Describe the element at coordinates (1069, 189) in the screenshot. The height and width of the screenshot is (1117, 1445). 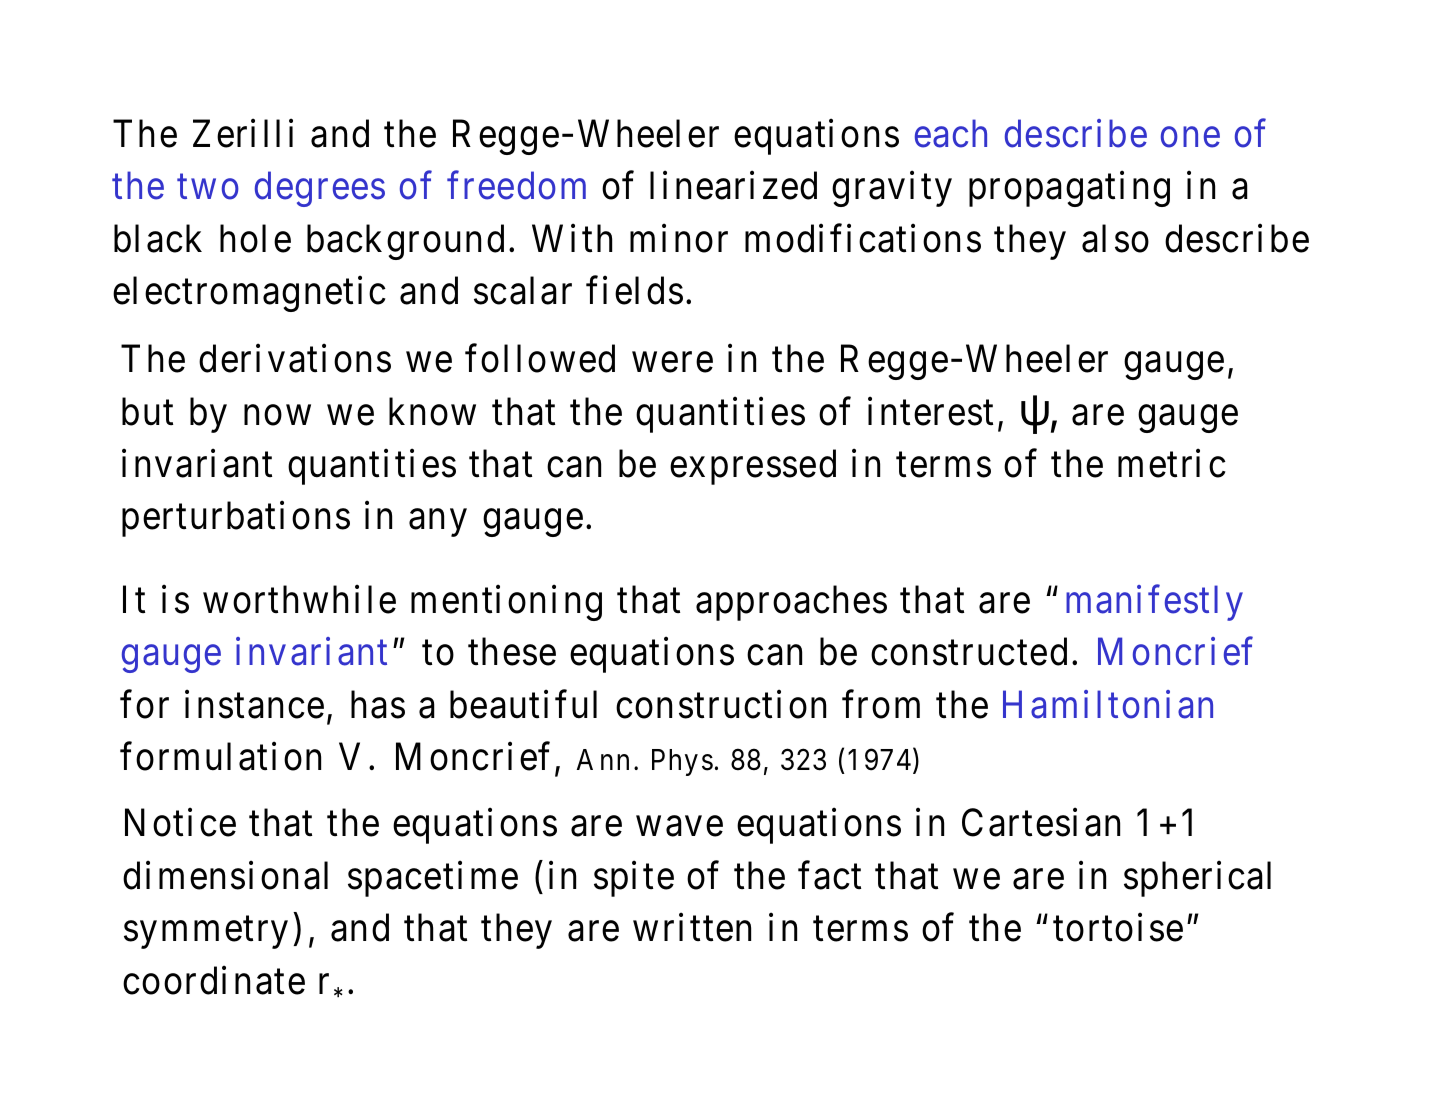
I see `propagating` at that location.
